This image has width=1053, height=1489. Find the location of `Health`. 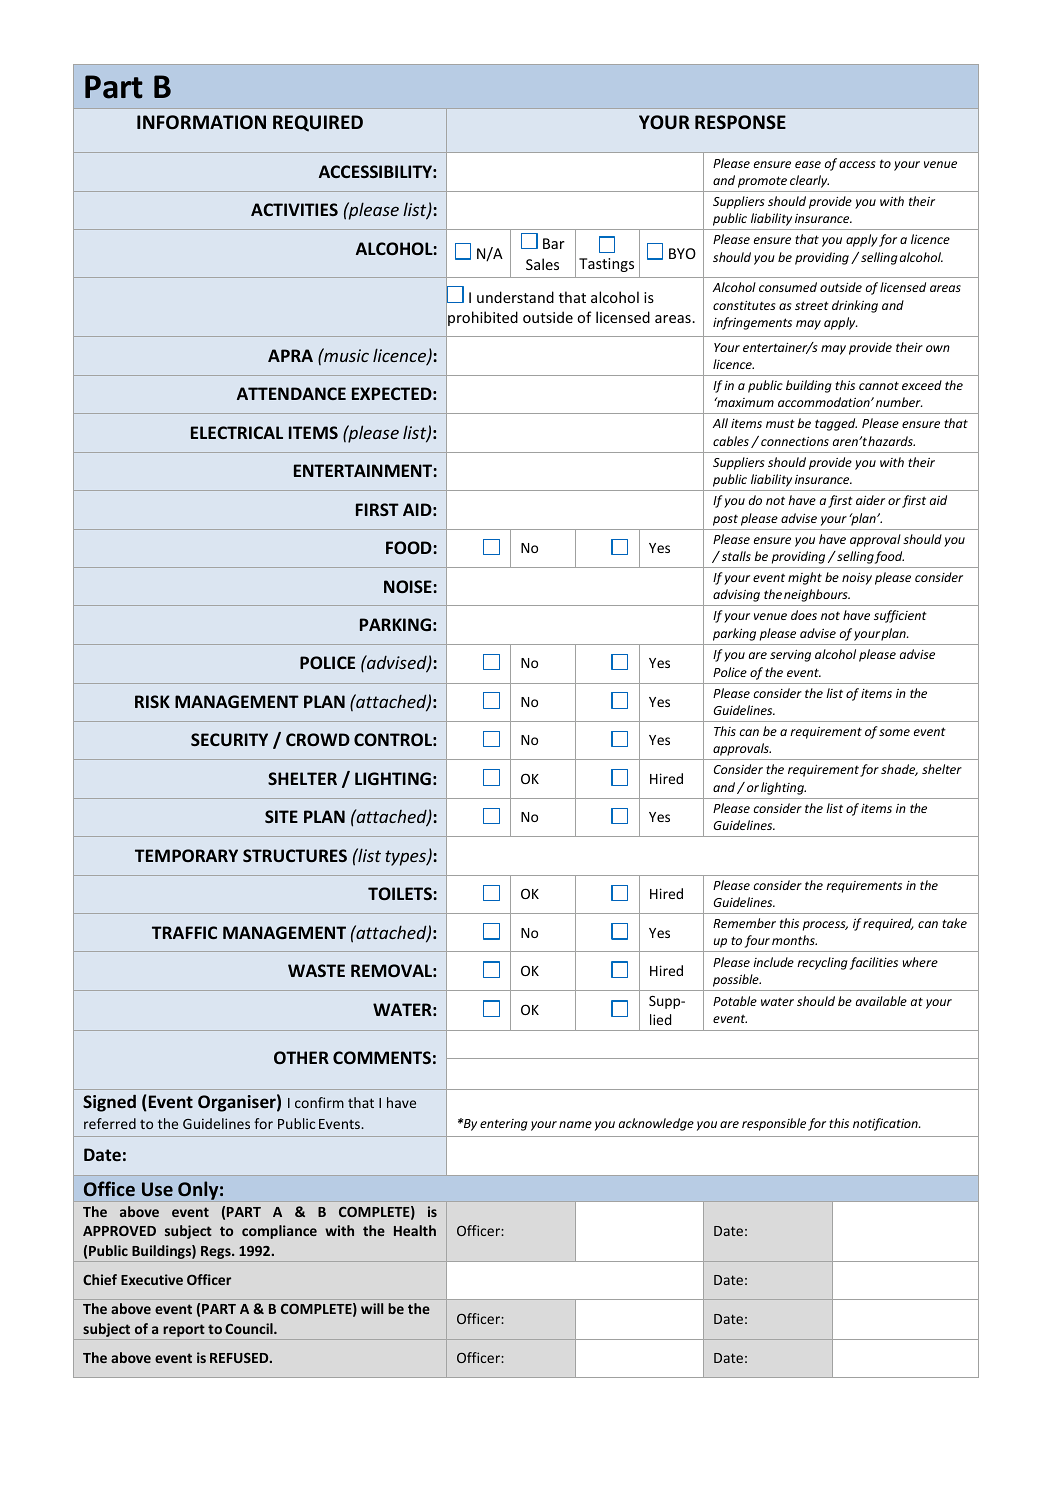

Health is located at coordinates (415, 1230).
